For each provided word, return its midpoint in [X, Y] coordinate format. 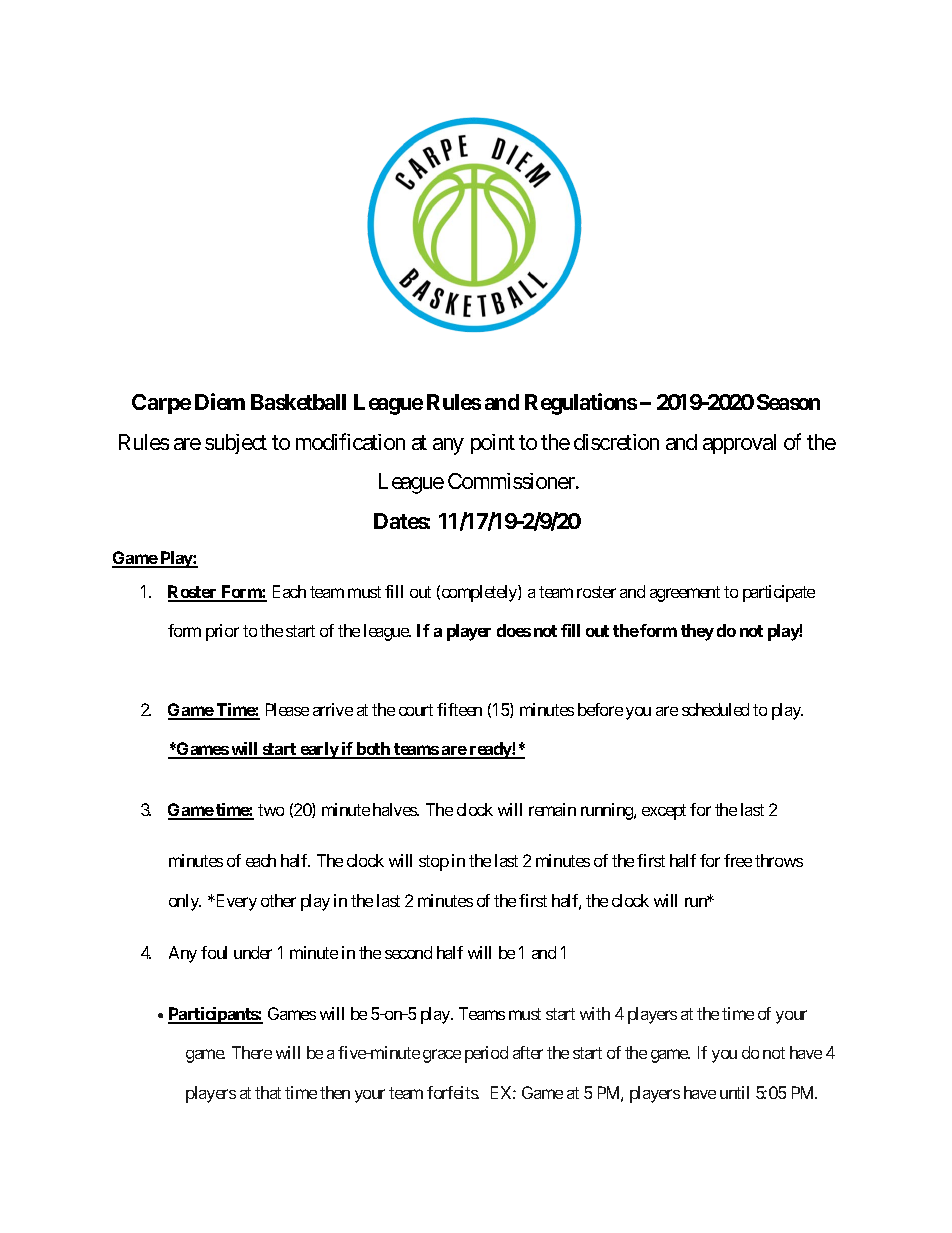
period [486, 1054]
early [319, 750]
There [252, 1052]
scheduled [715, 709]
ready [490, 750]
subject [236, 444]
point [493, 444]
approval [739, 444]
